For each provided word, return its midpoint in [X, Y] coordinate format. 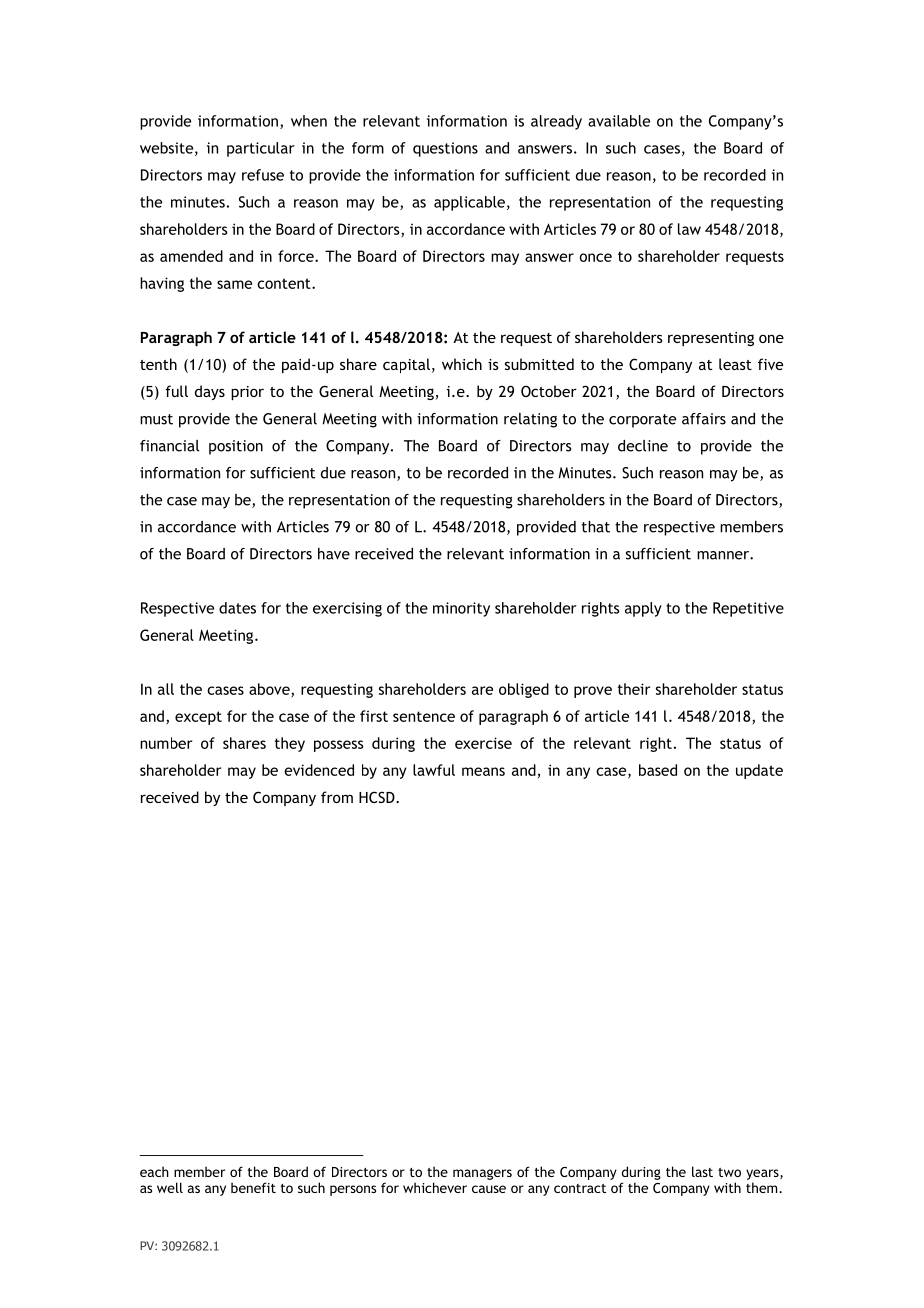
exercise [483, 743]
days [210, 392]
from [337, 797]
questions [445, 149]
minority [461, 609]
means [483, 771]
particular [261, 149]
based [658, 770]
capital [406, 365]
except [198, 718]
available [619, 121]
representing [711, 339]
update [759, 771]
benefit [253, 1187]
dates [237, 608]
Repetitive [748, 609]
